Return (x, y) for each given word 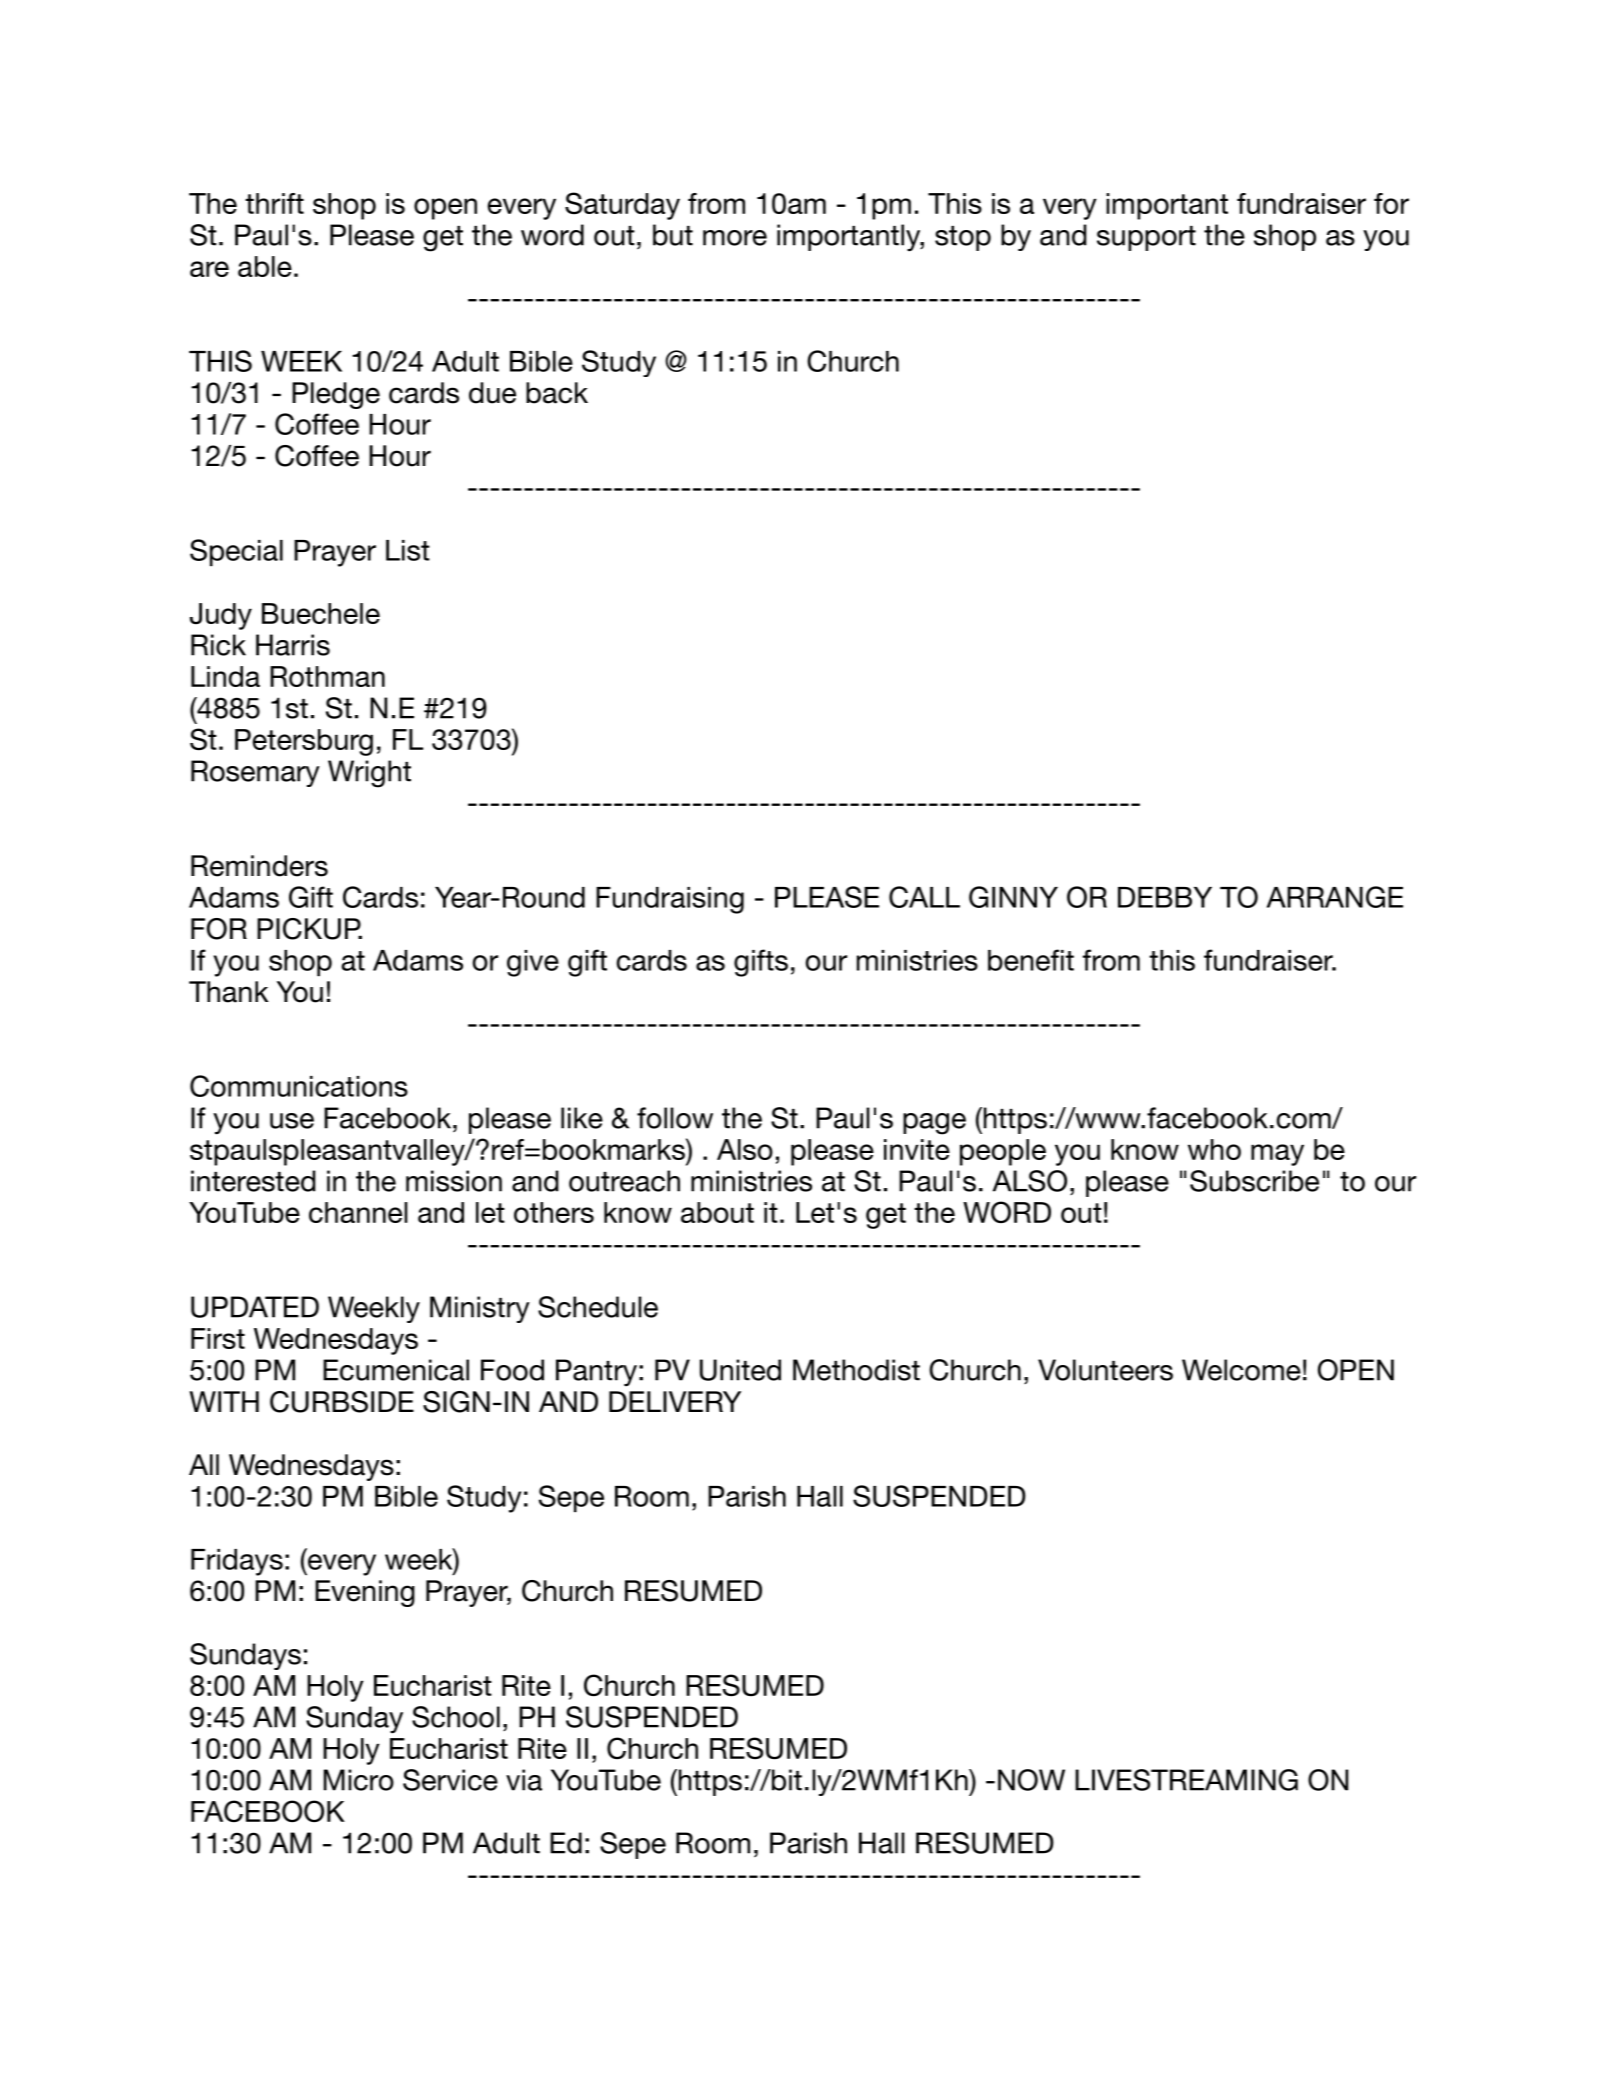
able (265, 266)
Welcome (1241, 1370)
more (735, 238)
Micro (359, 1780)
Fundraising (670, 900)
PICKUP (309, 929)
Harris (293, 645)
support (1146, 238)
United (740, 1370)
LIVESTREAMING (1186, 1780)
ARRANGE (1335, 897)
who (1214, 1149)
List (408, 550)
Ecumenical (396, 1370)
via (524, 1780)
